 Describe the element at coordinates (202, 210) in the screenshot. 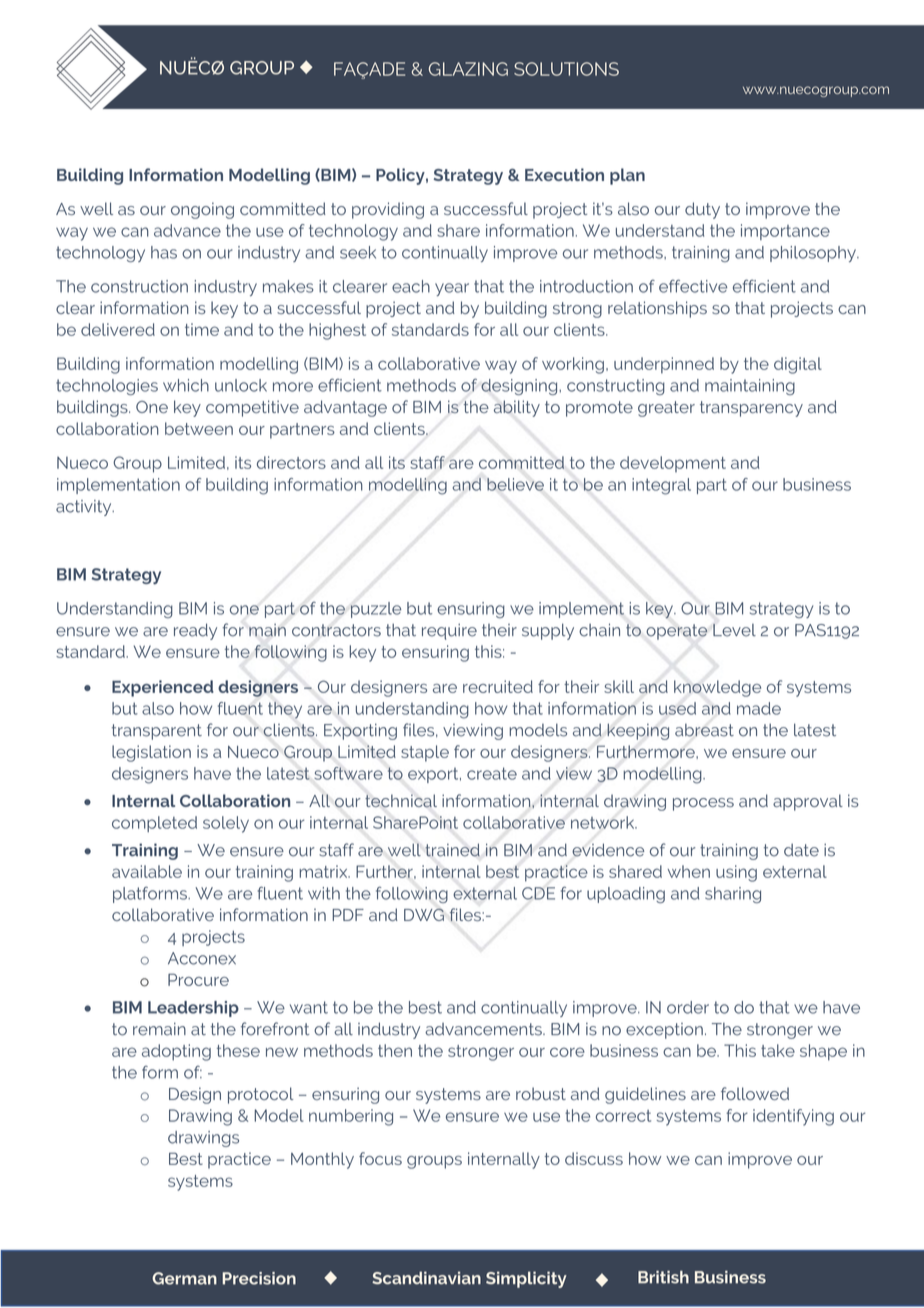

I see `ongoing` at that location.
